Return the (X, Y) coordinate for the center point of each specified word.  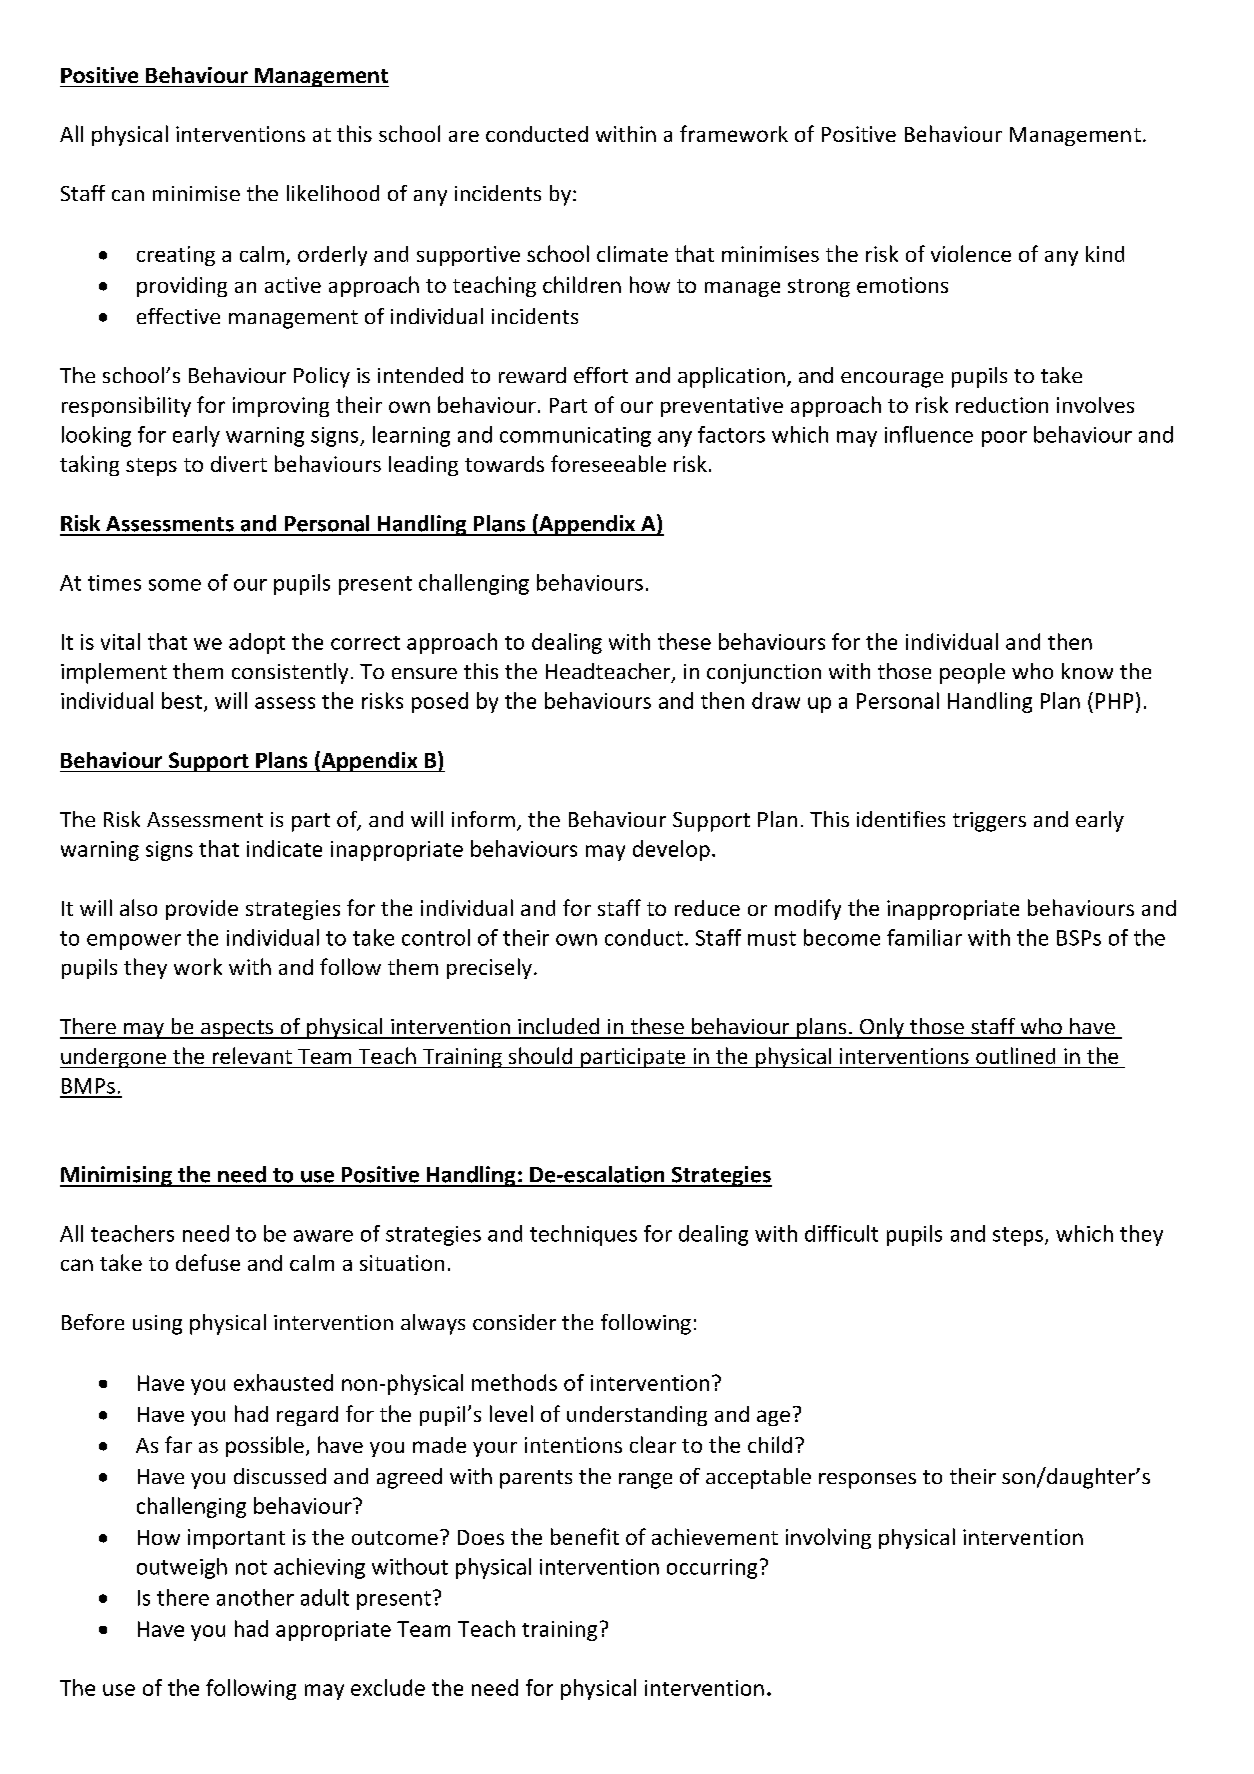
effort (601, 375)
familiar (924, 937)
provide (202, 910)
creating (176, 256)
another (255, 1597)
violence (971, 253)
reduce (707, 908)
